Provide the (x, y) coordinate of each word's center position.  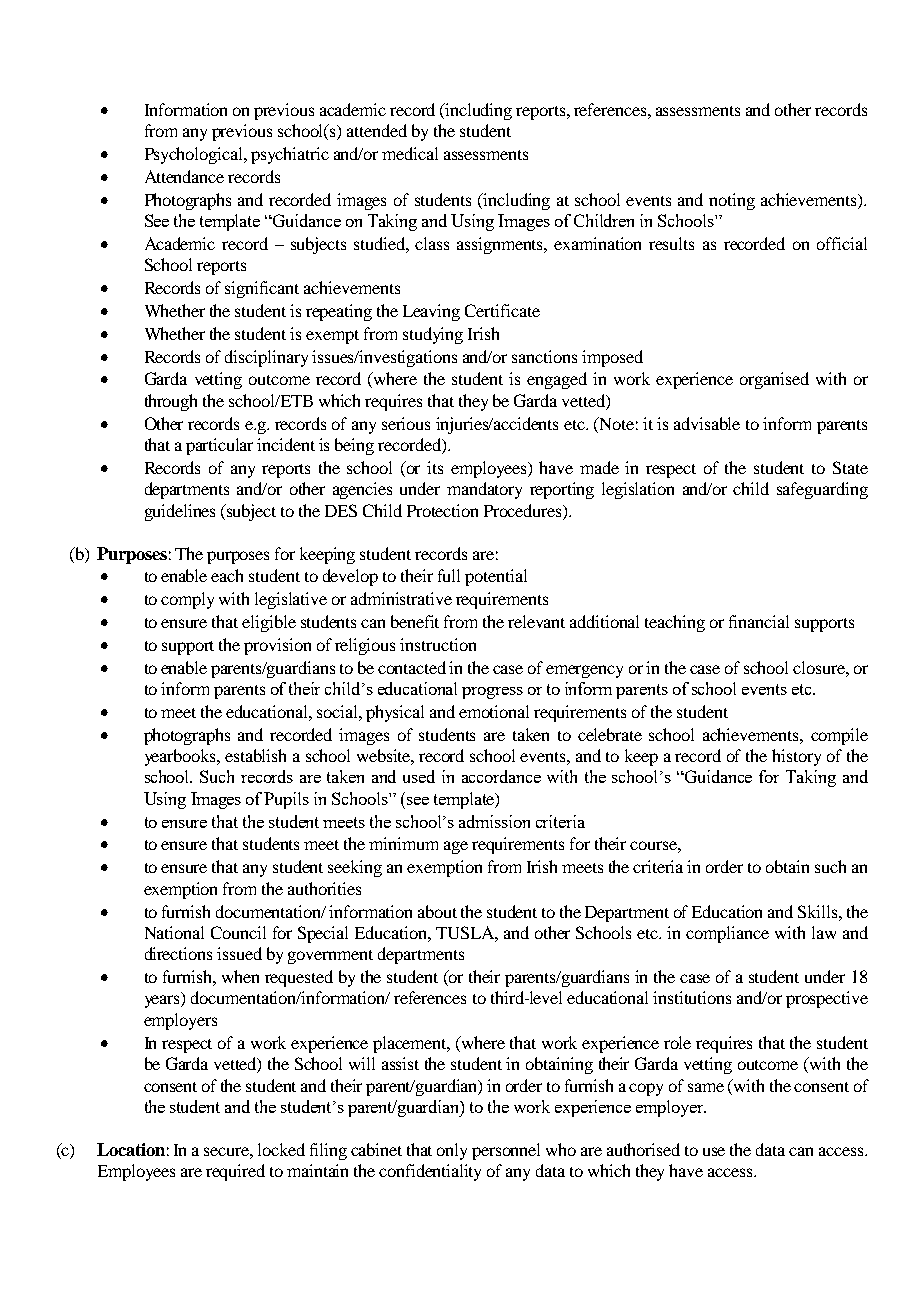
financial (759, 621)
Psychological (195, 155)
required (235, 1172)
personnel (506, 1151)
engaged (557, 380)
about (437, 911)
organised (774, 380)
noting (732, 201)
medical (410, 153)
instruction (438, 644)
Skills (819, 911)
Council (238, 932)
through (171, 402)
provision (277, 646)
